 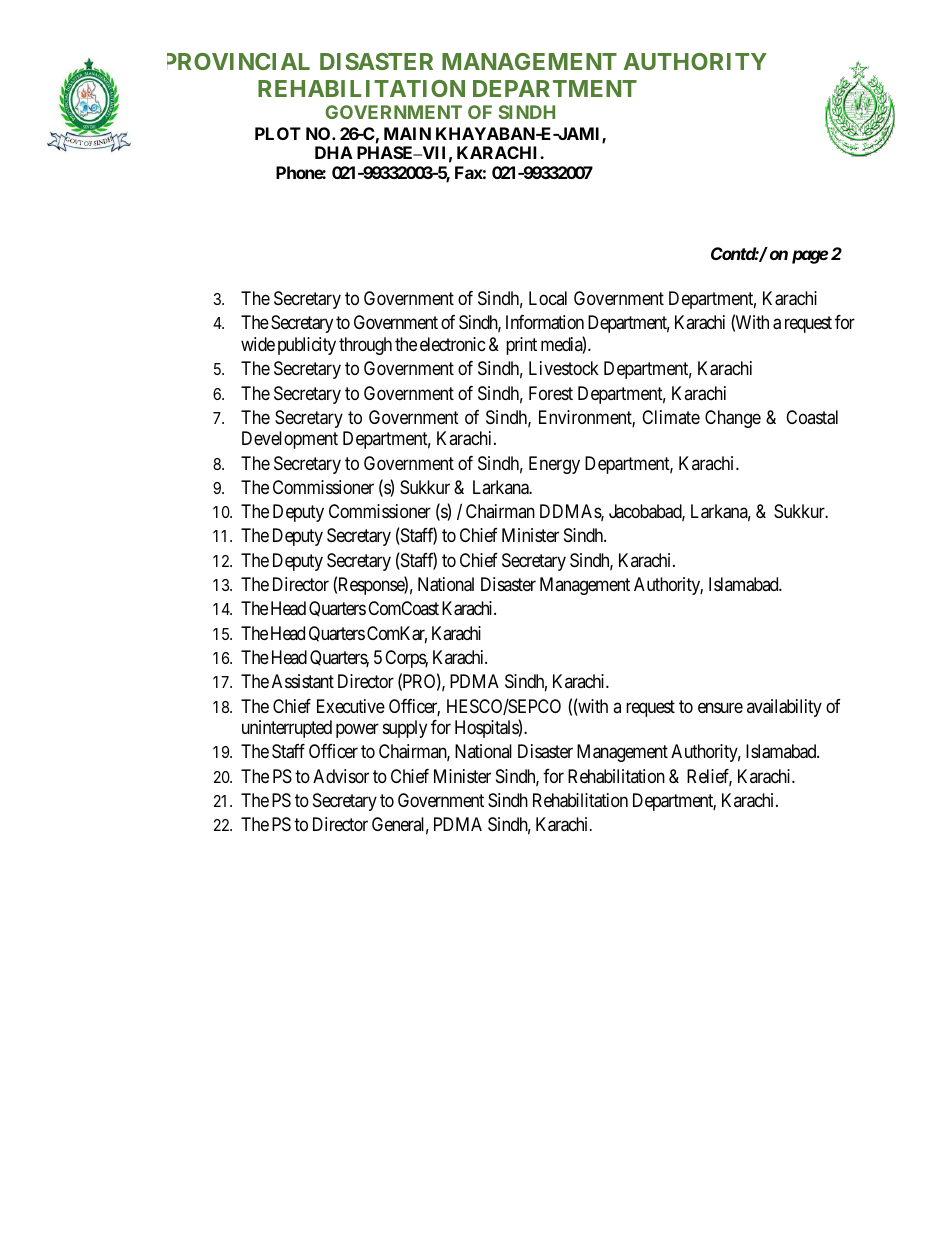 What do you see at coordinates (405, 729) in the screenshot?
I see `supply` at bounding box center [405, 729].
